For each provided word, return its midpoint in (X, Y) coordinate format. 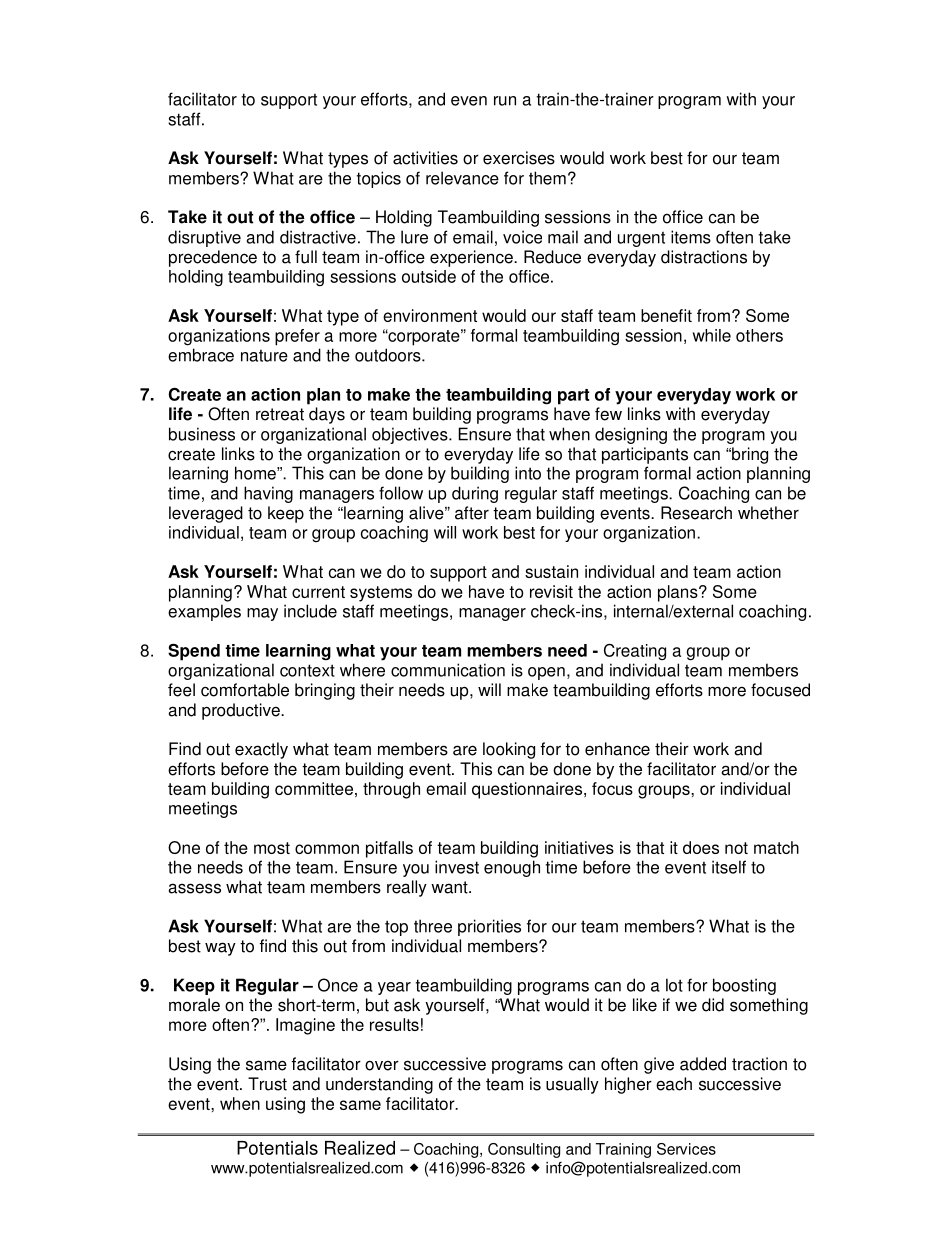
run (505, 101)
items (691, 237)
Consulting (524, 1150)
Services (686, 1149)
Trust (267, 1084)
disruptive (204, 238)
